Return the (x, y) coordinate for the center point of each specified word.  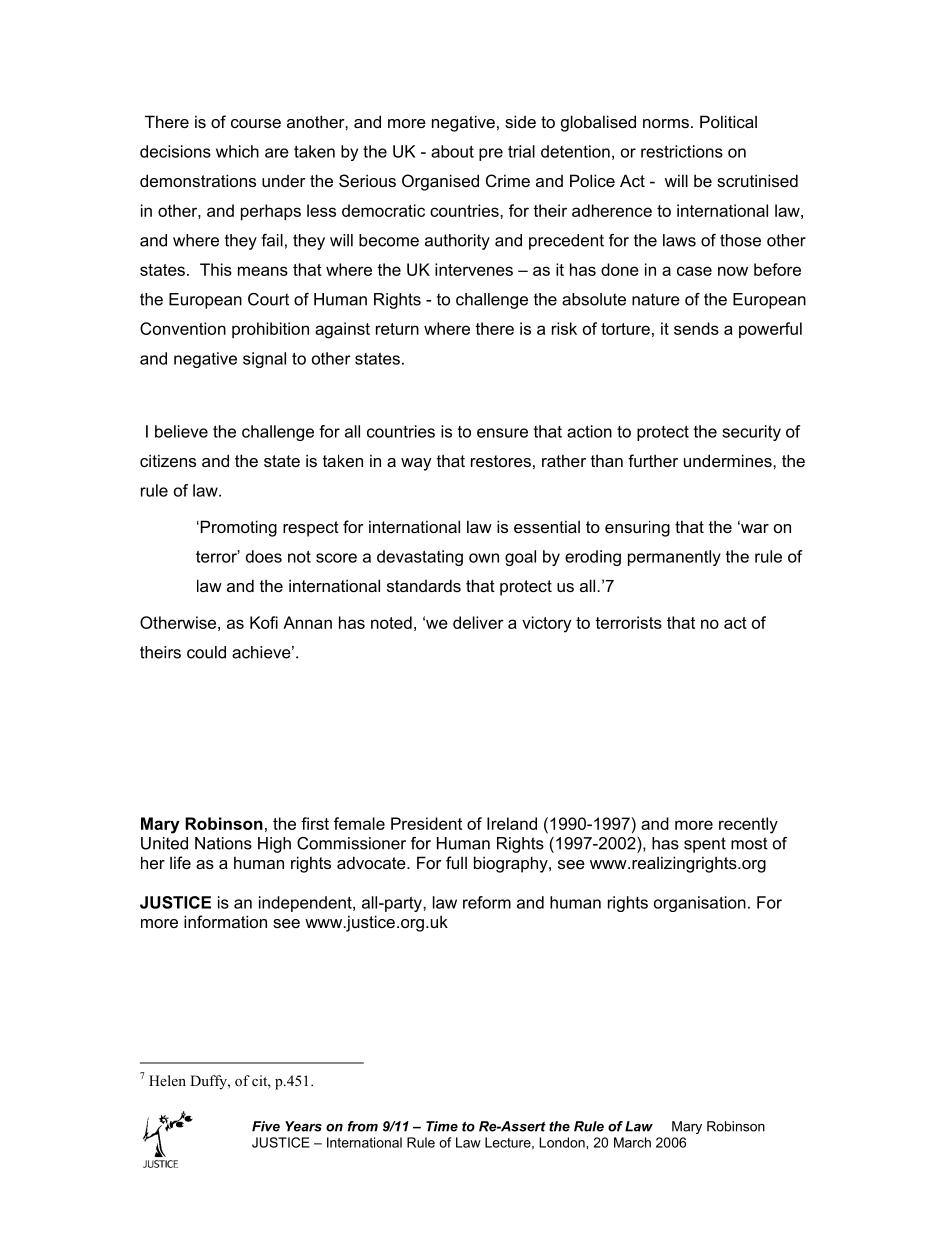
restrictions (682, 151)
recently (748, 825)
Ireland (512, 823)
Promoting (237, 528)
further (653, 460)
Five (266, 1126)
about (452, 151)
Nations (223, 843)
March (632, 1142)
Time (442, 1126)
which (237, 151)
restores (501, 461)
